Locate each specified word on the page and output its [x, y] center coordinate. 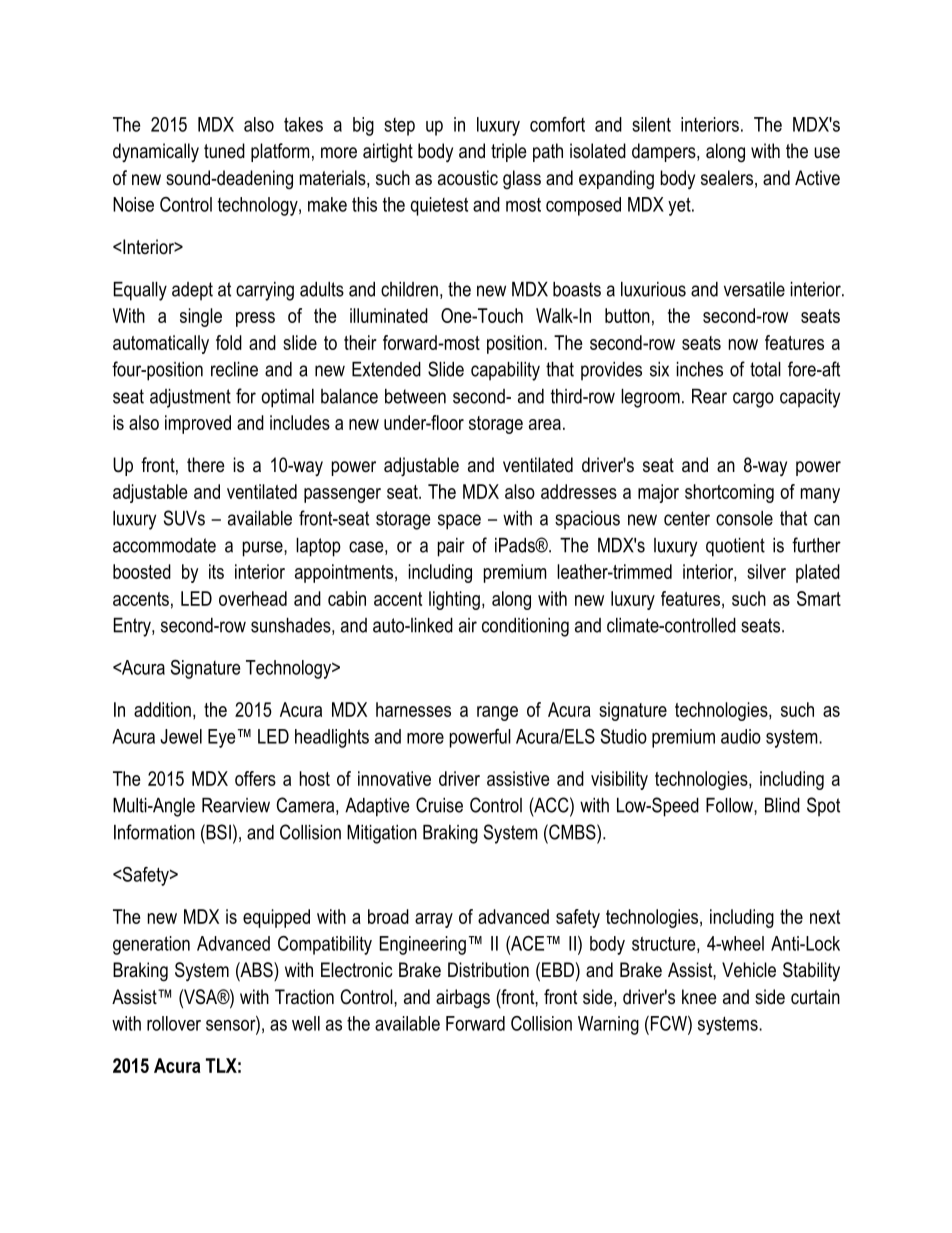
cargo [753, 400]
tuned [224, 151]
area [545, 424]
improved [198, 424]
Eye [221, 738]
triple [509, 152]
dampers [665, 152]
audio [741, 736]
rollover [174, 1023]
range [497, 713]
